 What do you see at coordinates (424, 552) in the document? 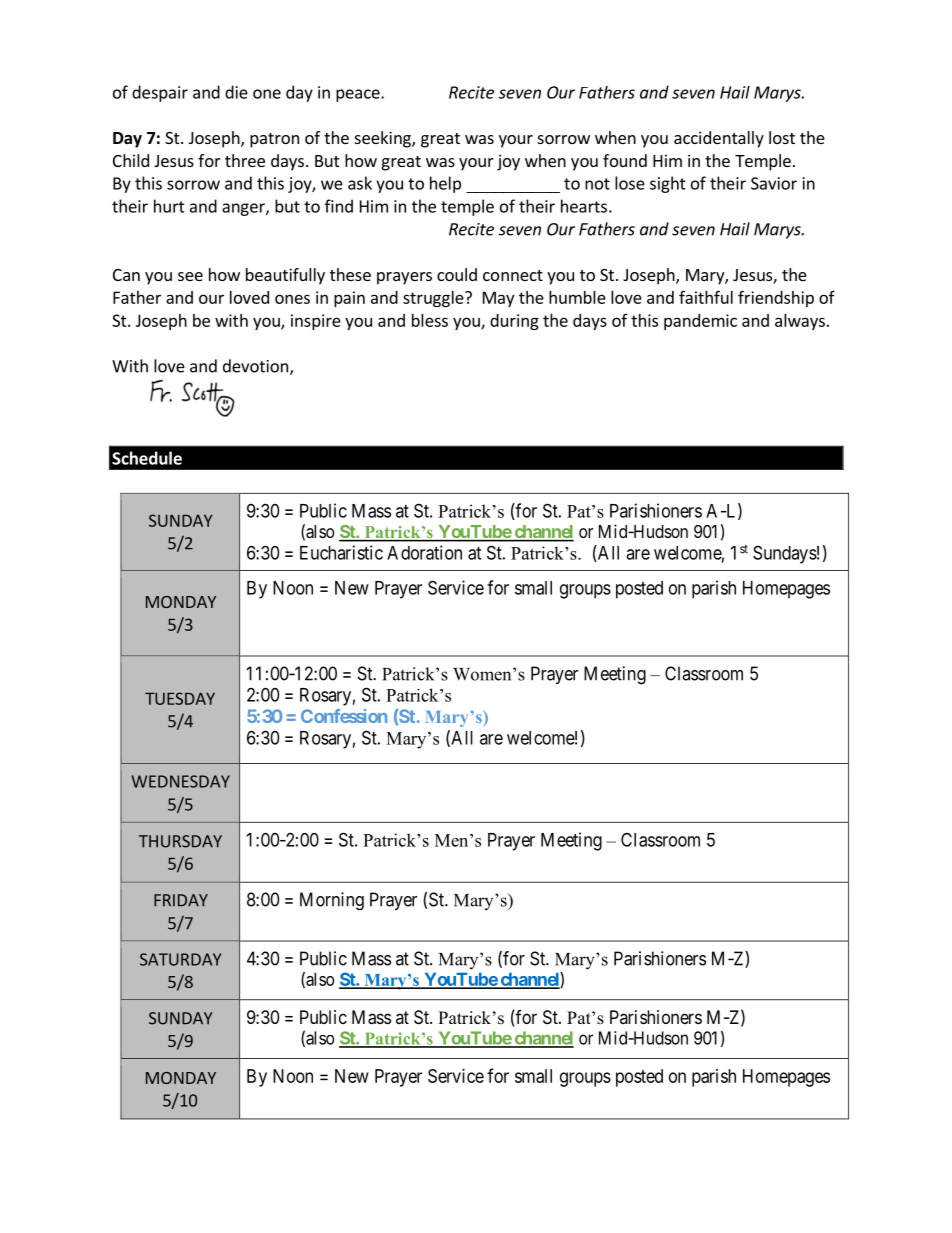
I see `Adoration` at bounding box center [424, 552].
